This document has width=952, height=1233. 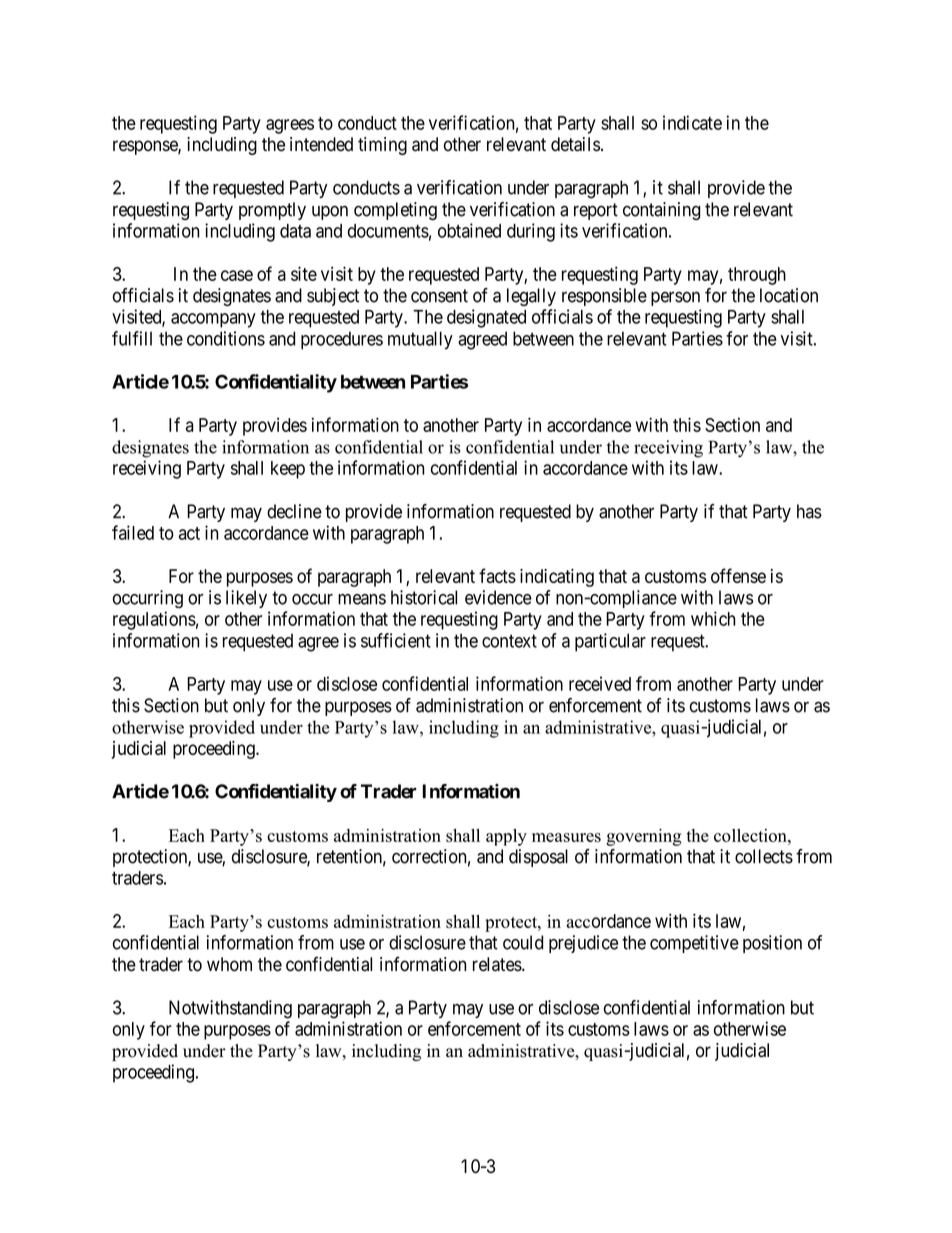 I want to click on facts, so click(x=497, y=575).
